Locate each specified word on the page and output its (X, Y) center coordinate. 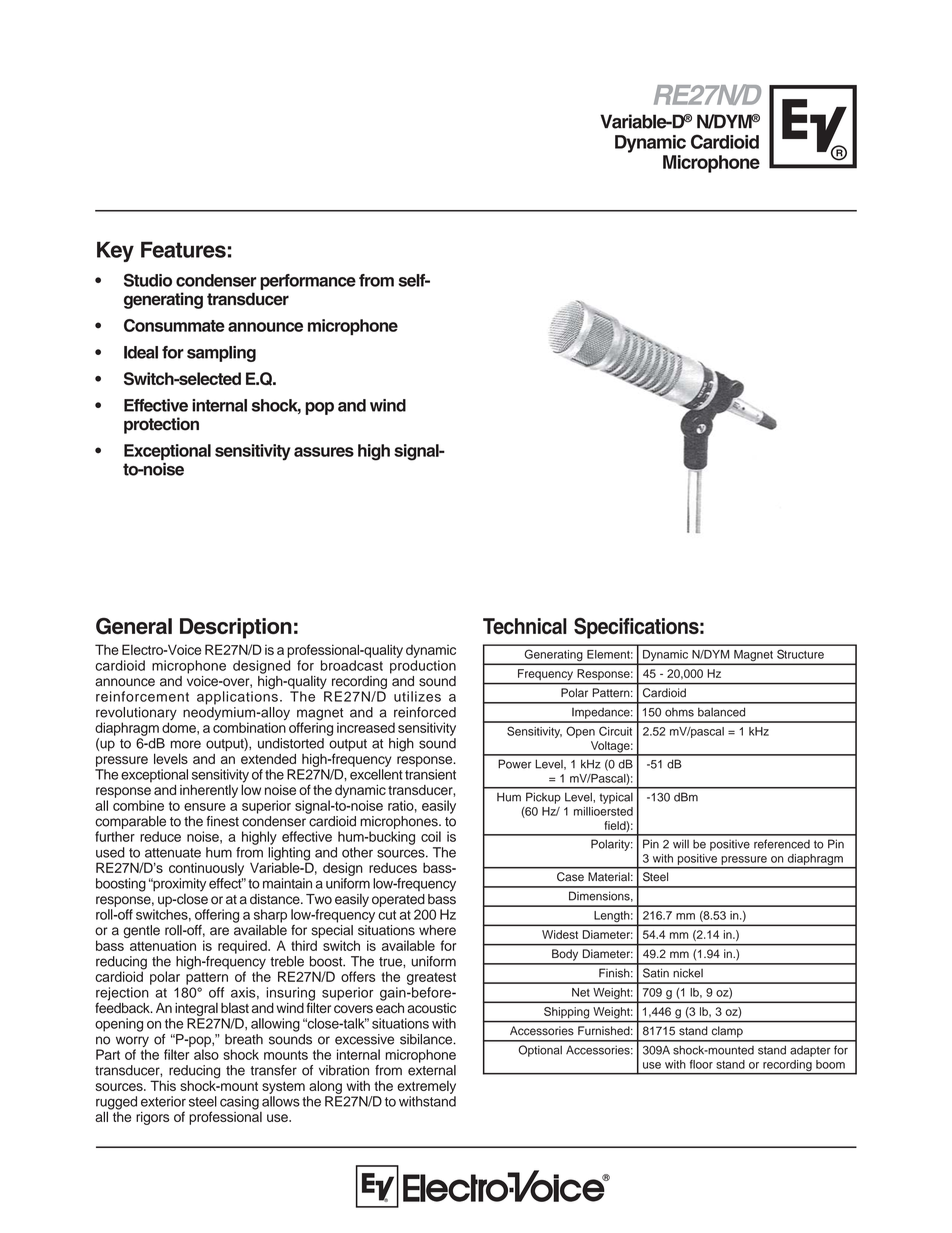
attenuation (163, 945)
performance (308, 282)
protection (161, 425)
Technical (525, 626)
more (186, 744)
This (163, 1085)
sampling (221, 354)
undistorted (291, 743)
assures (324, 452)
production (423, 667)
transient (430, 774)
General (134, 626)
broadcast (352, 665)
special (332, 931)
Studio (148, 280)
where (437, 930)
